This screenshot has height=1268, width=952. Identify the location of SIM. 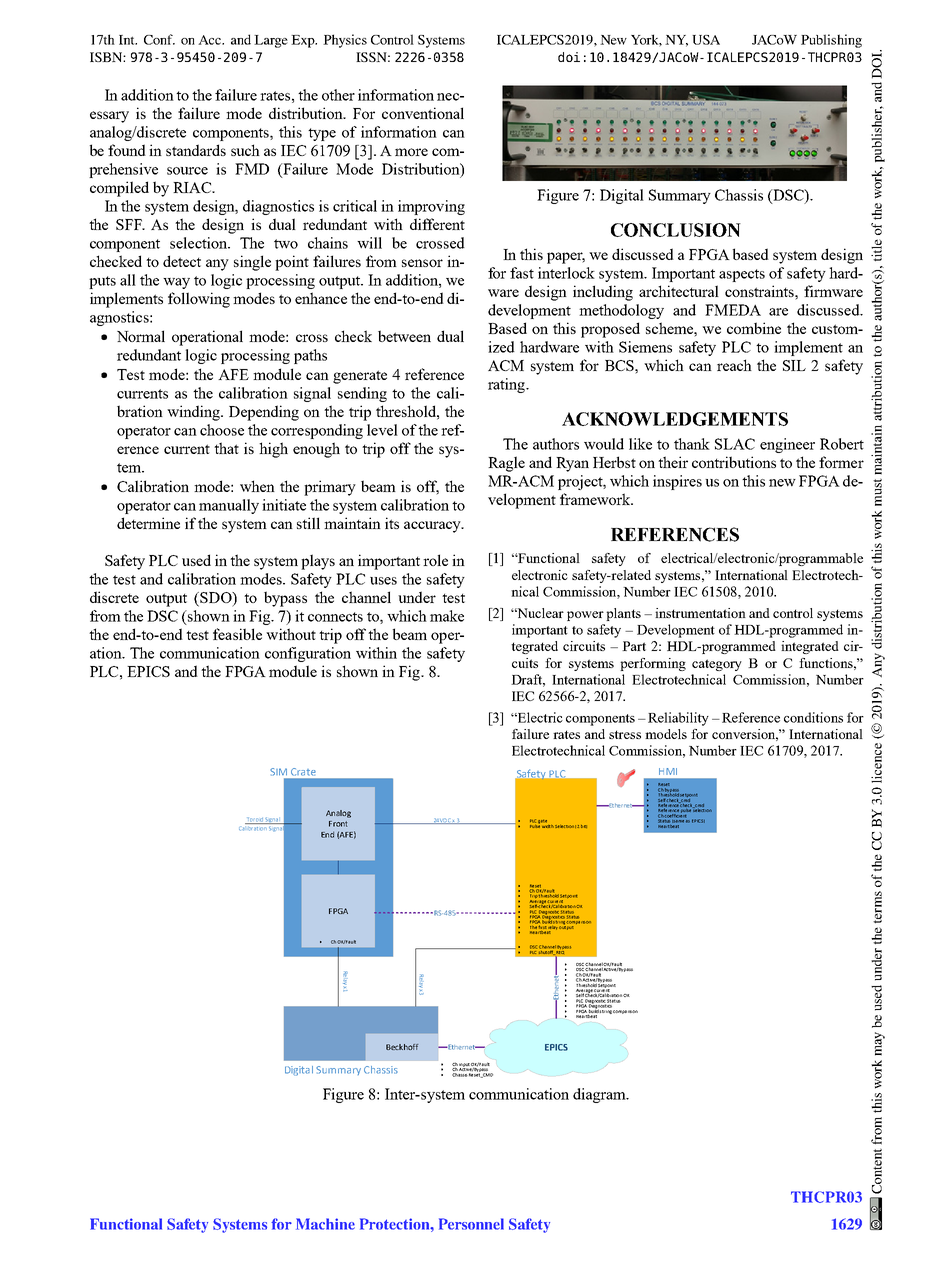
(278, 772).
